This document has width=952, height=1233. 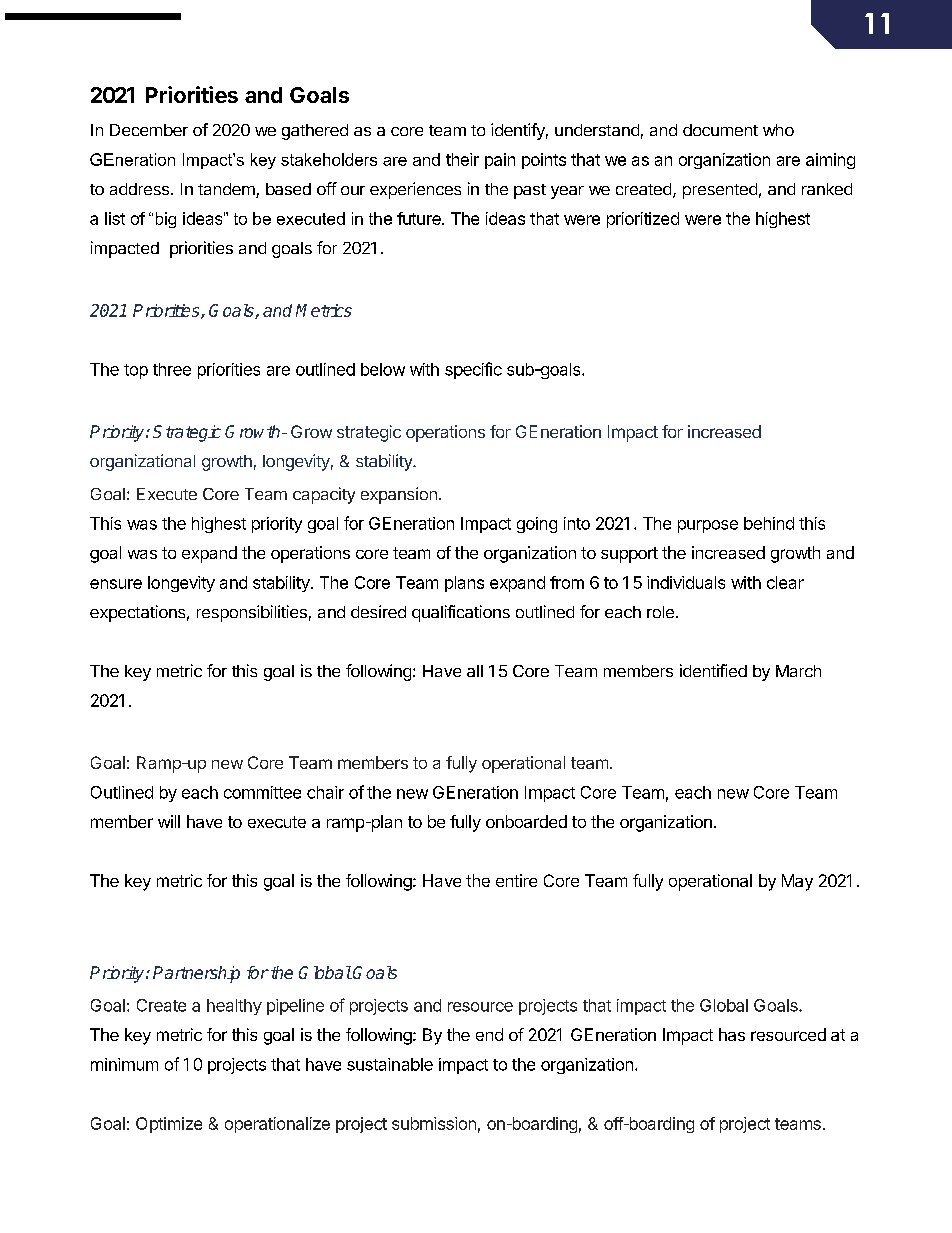 I want to click on has, so click(x=732, y=1034).
